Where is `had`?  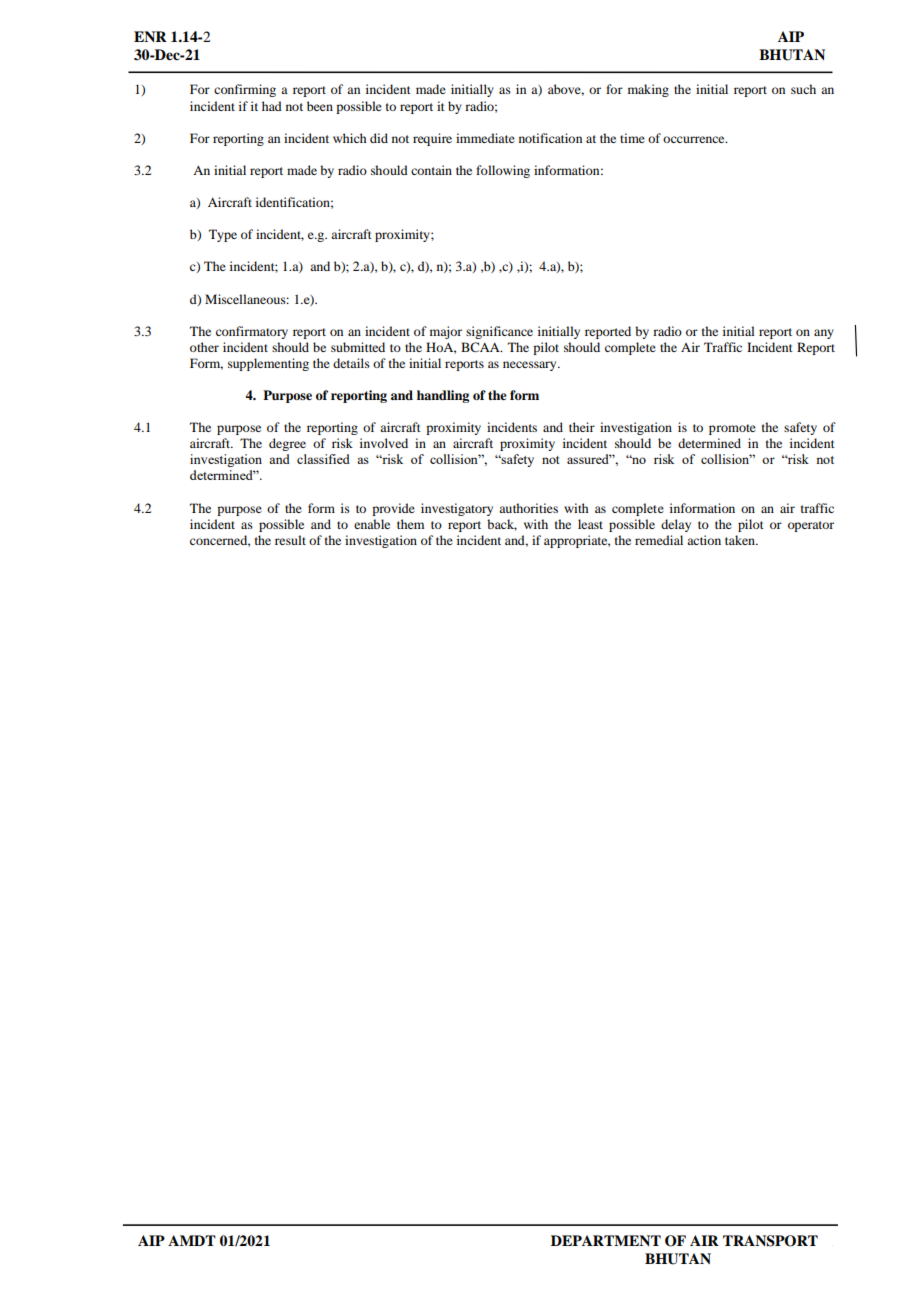 had is located at coordinates (272, 106).
